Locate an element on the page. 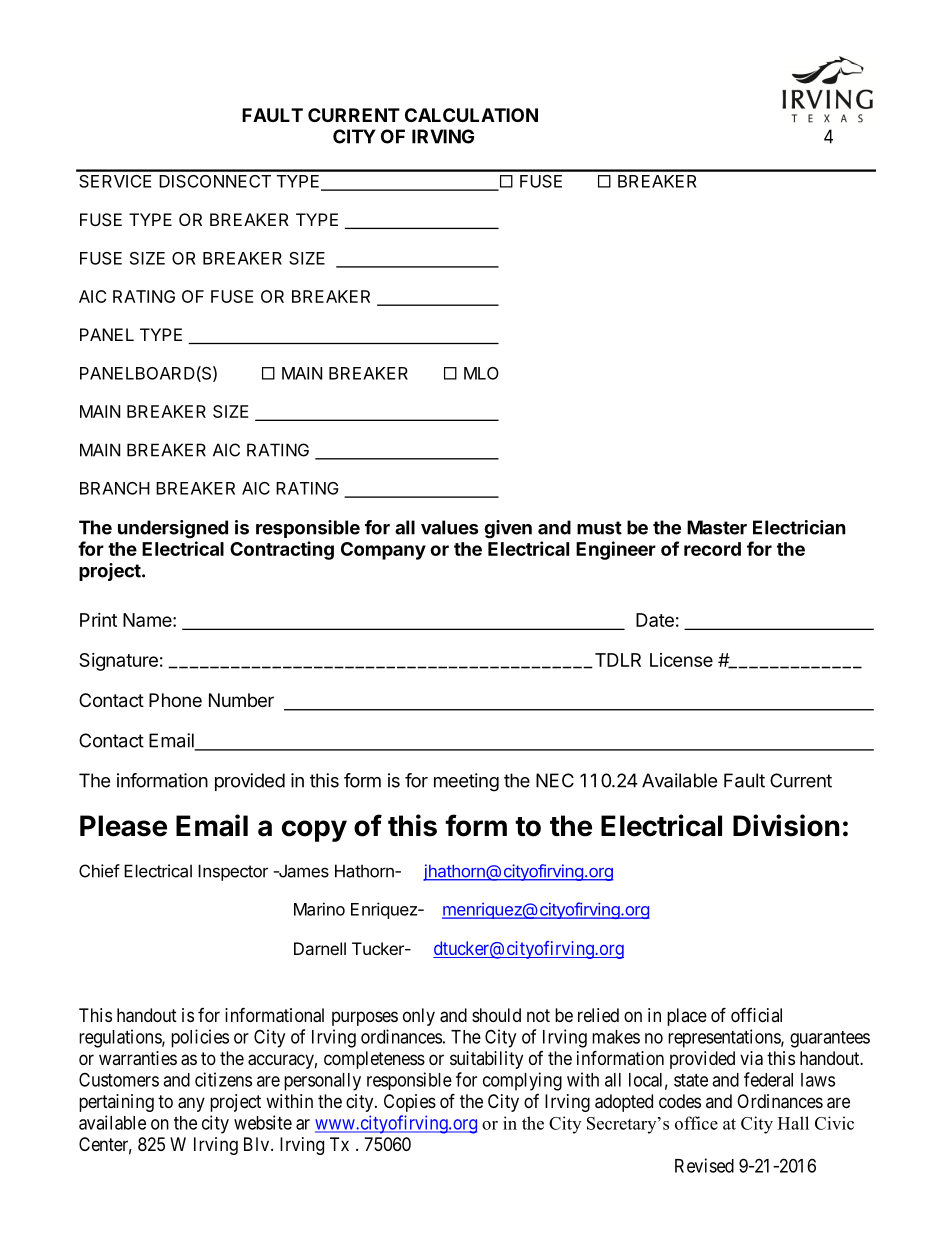  BRANCH is located at coordinates (115, 488).
